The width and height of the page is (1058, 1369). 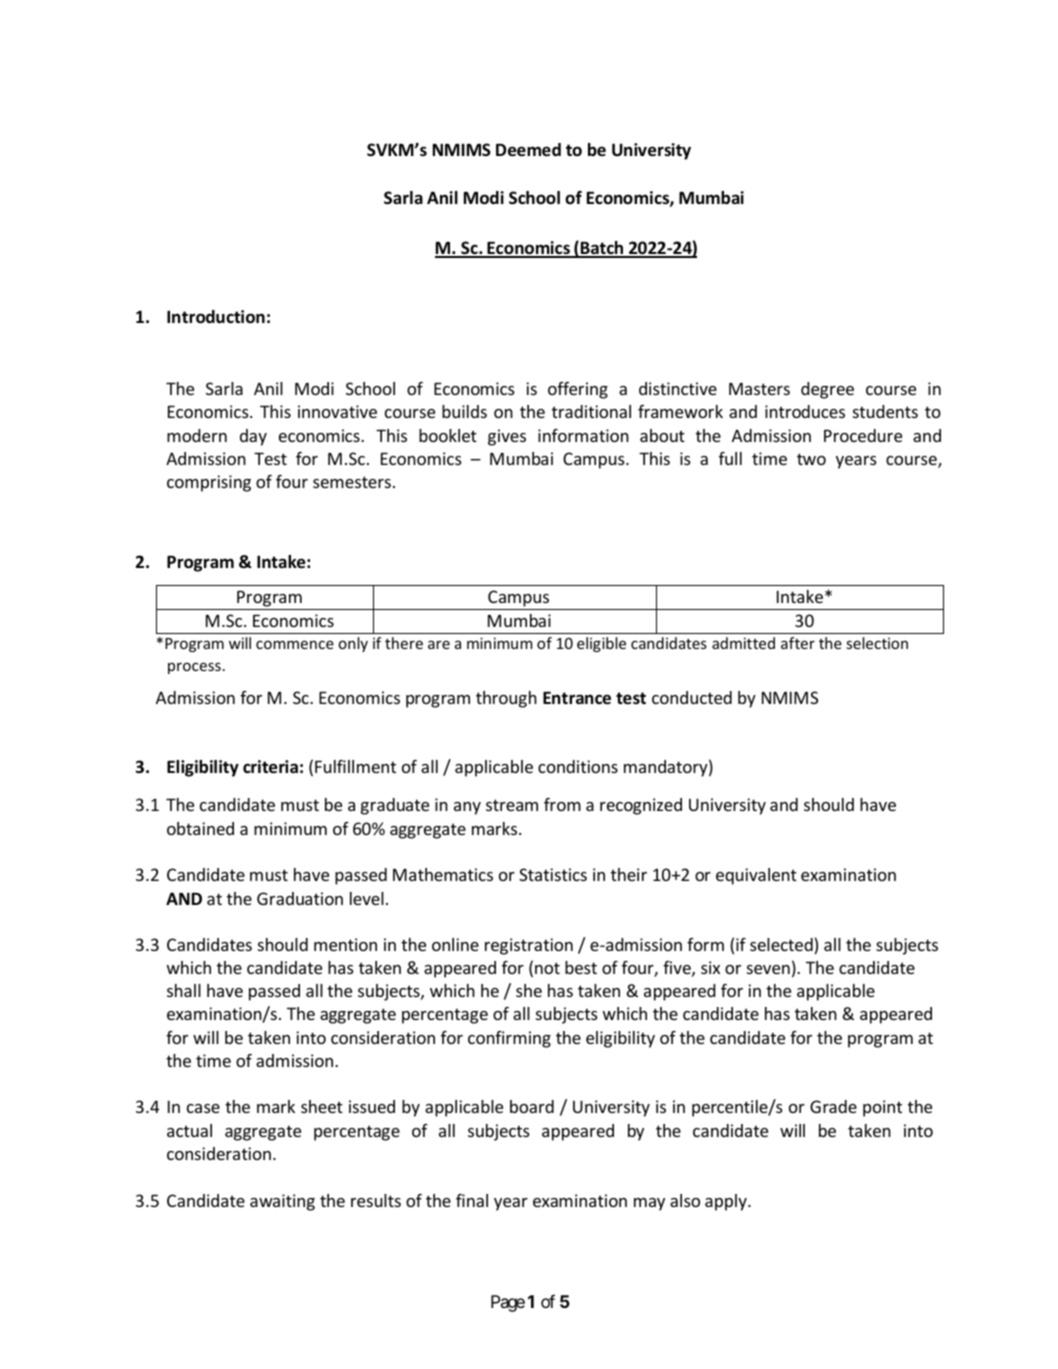 What do you see at coordinates (216, 317) in the page?
I see `Introduction` at bounding box center [216, 317].
